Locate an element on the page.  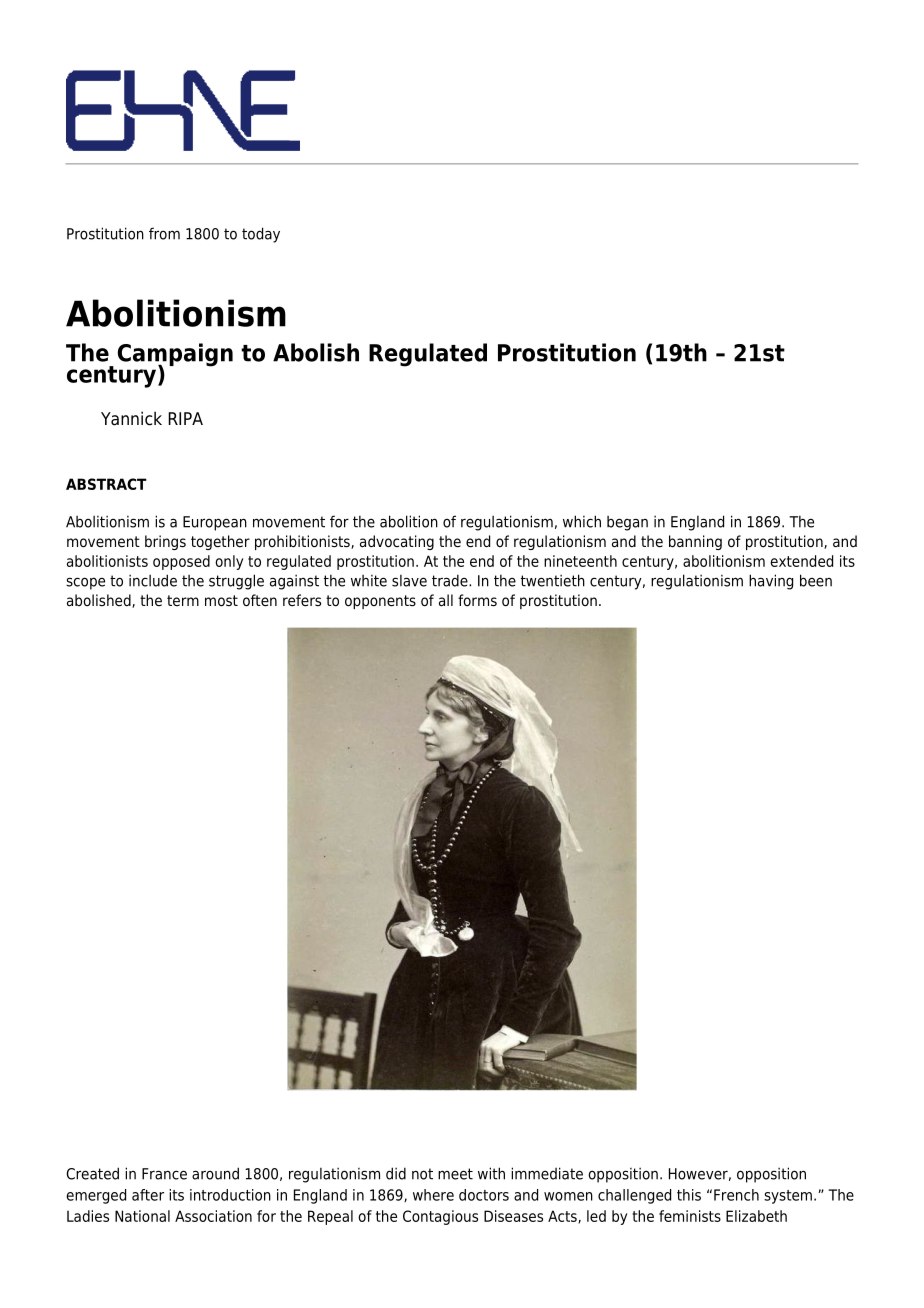
European is located at coordinates (215, 523).
